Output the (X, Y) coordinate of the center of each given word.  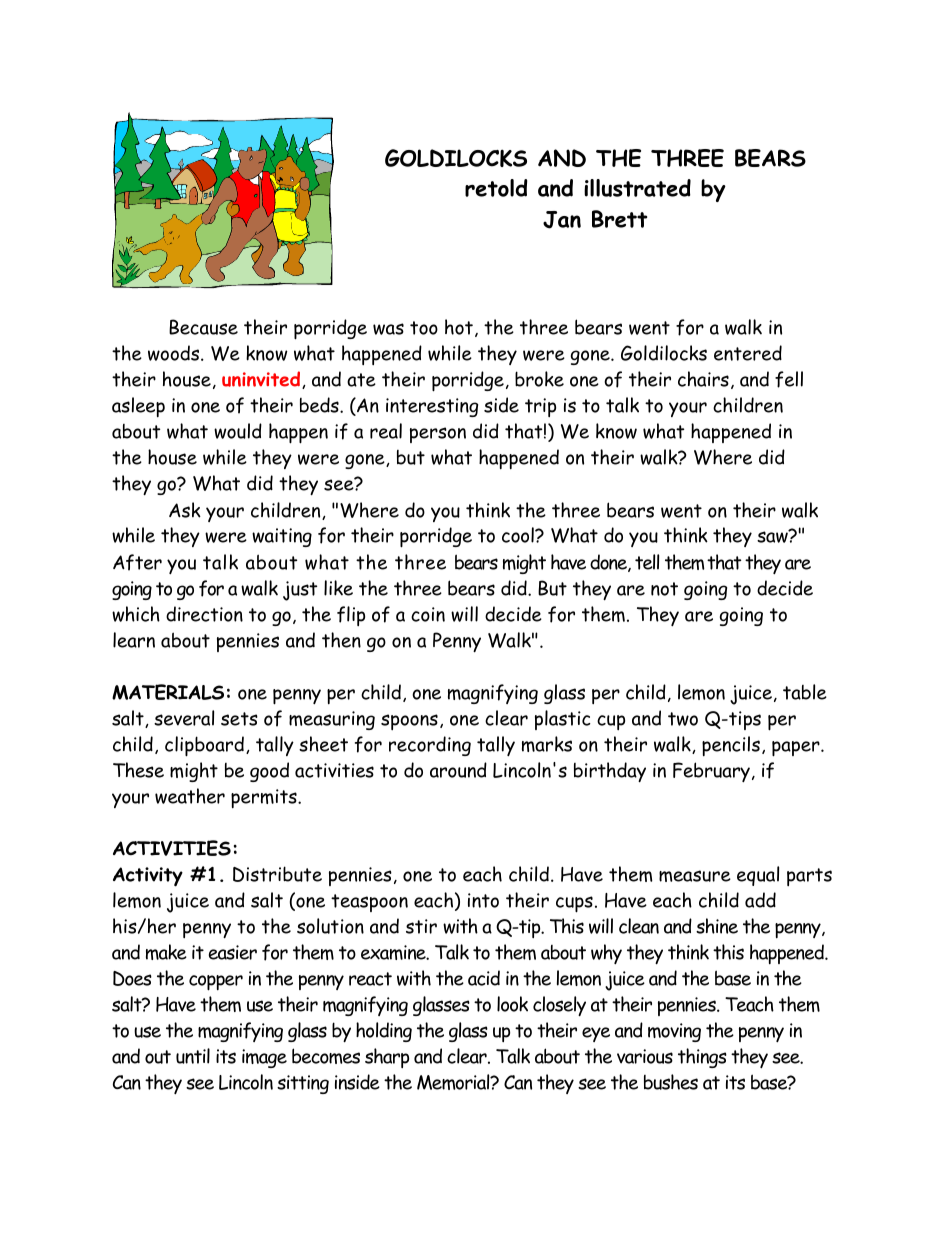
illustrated (637, 188)
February (711, 772)
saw (773, 536)
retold (496, 188)
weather (190, 796)
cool (519, 535)
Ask (185, 510)
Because (203, 327)
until (193, 1056)
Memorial (454, 1082)
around (458, 770)
